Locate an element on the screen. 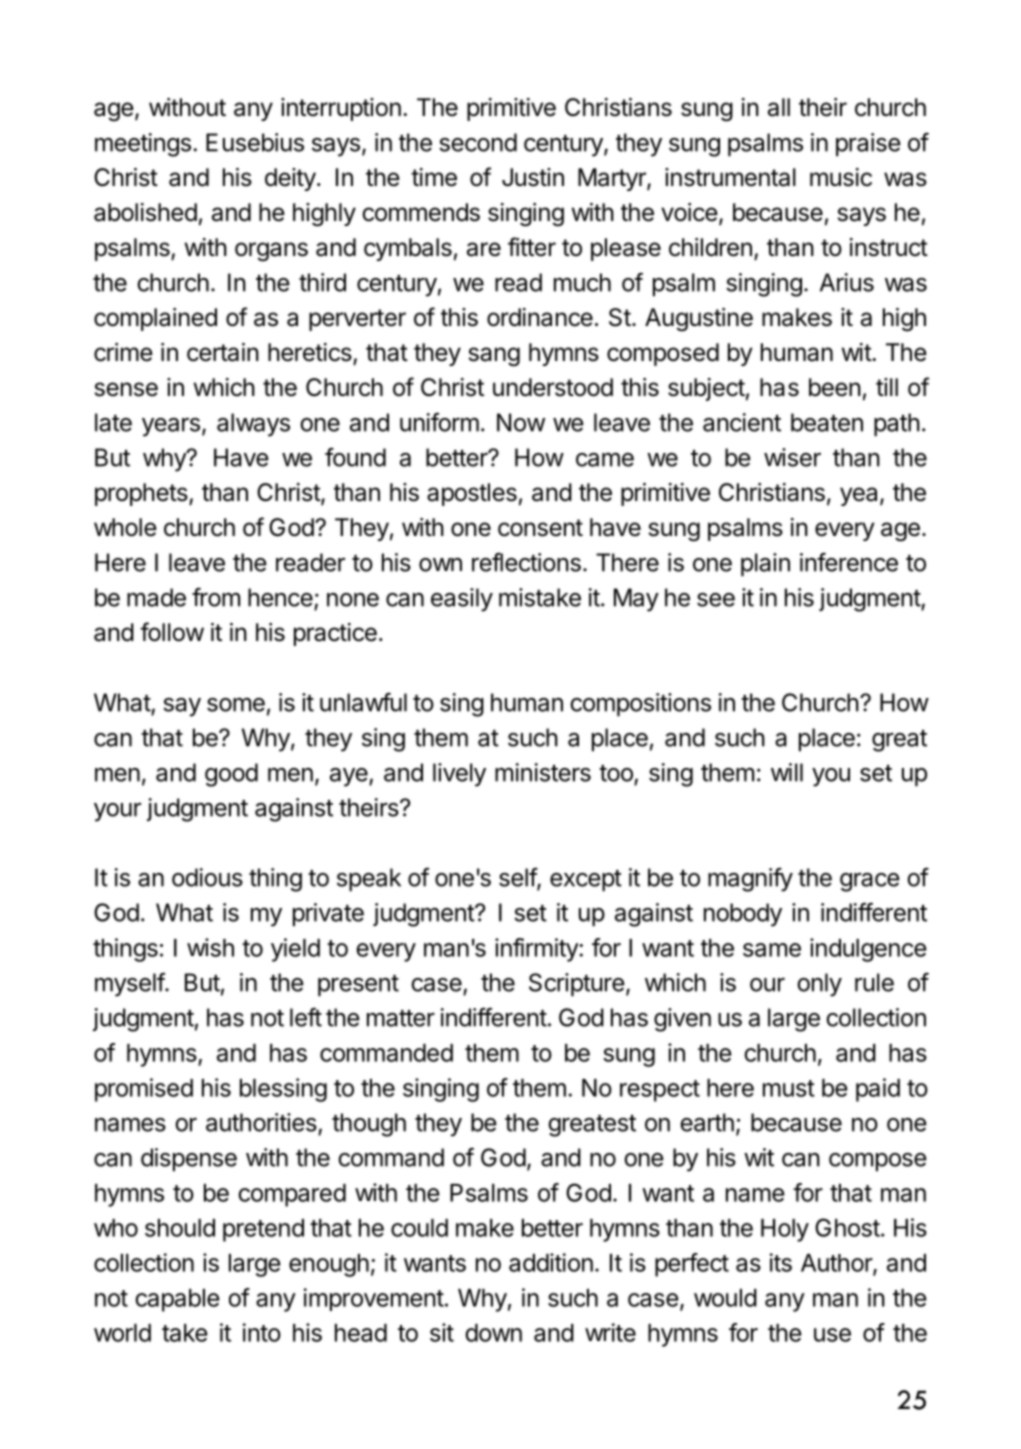  capable is located at coordinates (177, 1300).
